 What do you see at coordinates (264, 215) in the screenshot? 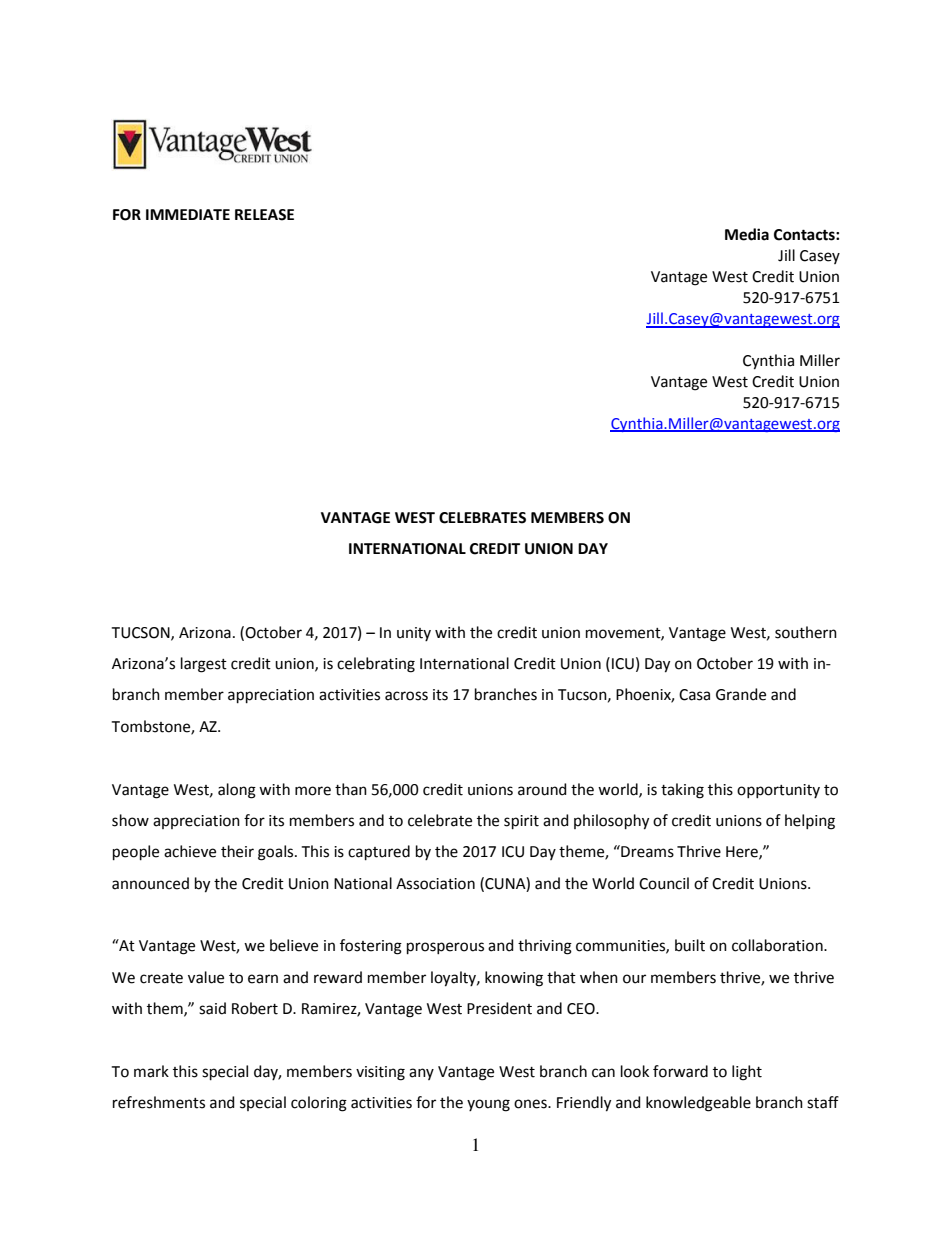
I see `RELEASE` at bounding box center [264, 215].
